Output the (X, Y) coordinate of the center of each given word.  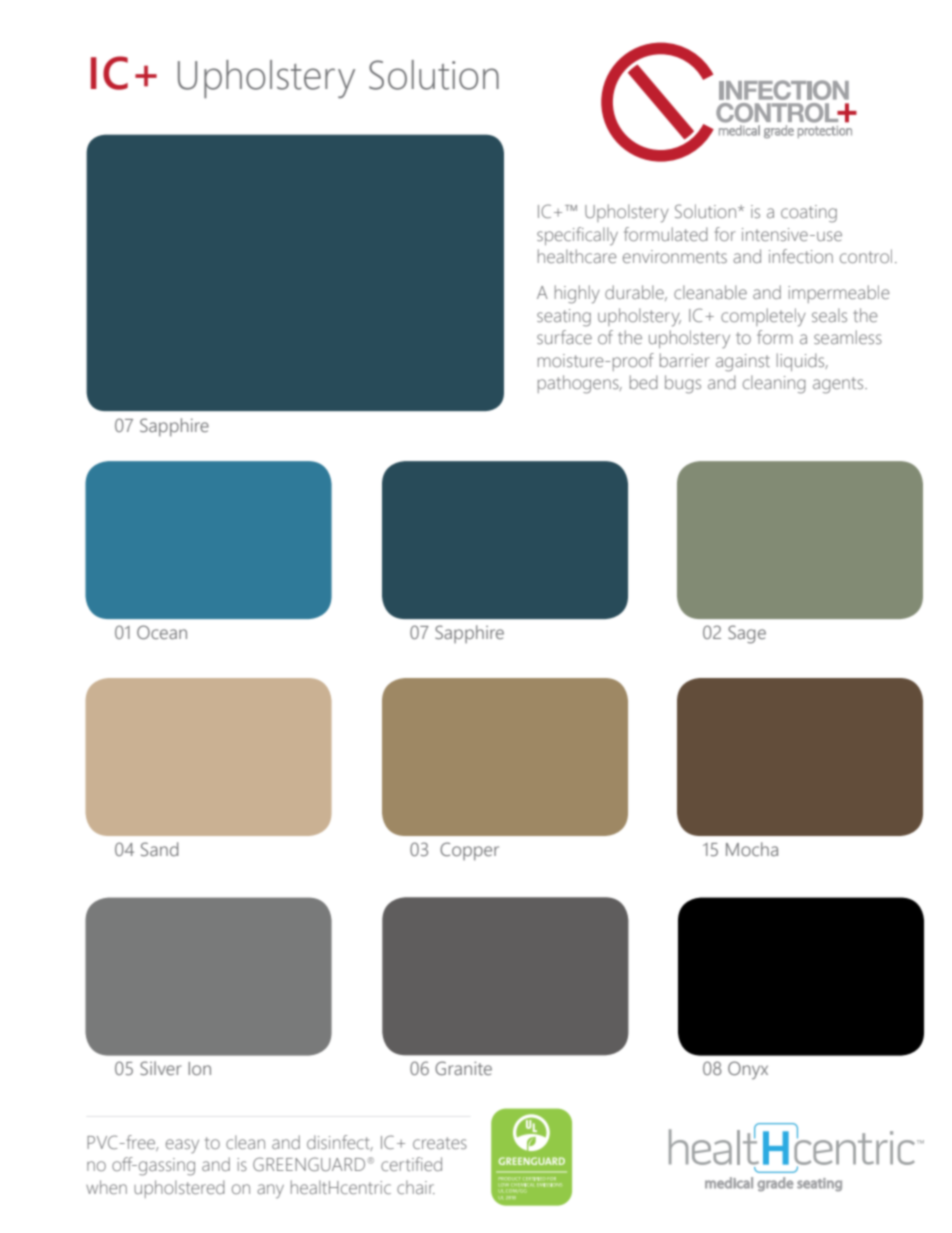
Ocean (162, 632)
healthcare (577, 256)
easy (182, 1146)
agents (839, 385)
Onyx (748, 1070)
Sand (159, 849)
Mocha (752, 849)
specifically (577, 236)
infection (801, 256)
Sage (747, 634)
